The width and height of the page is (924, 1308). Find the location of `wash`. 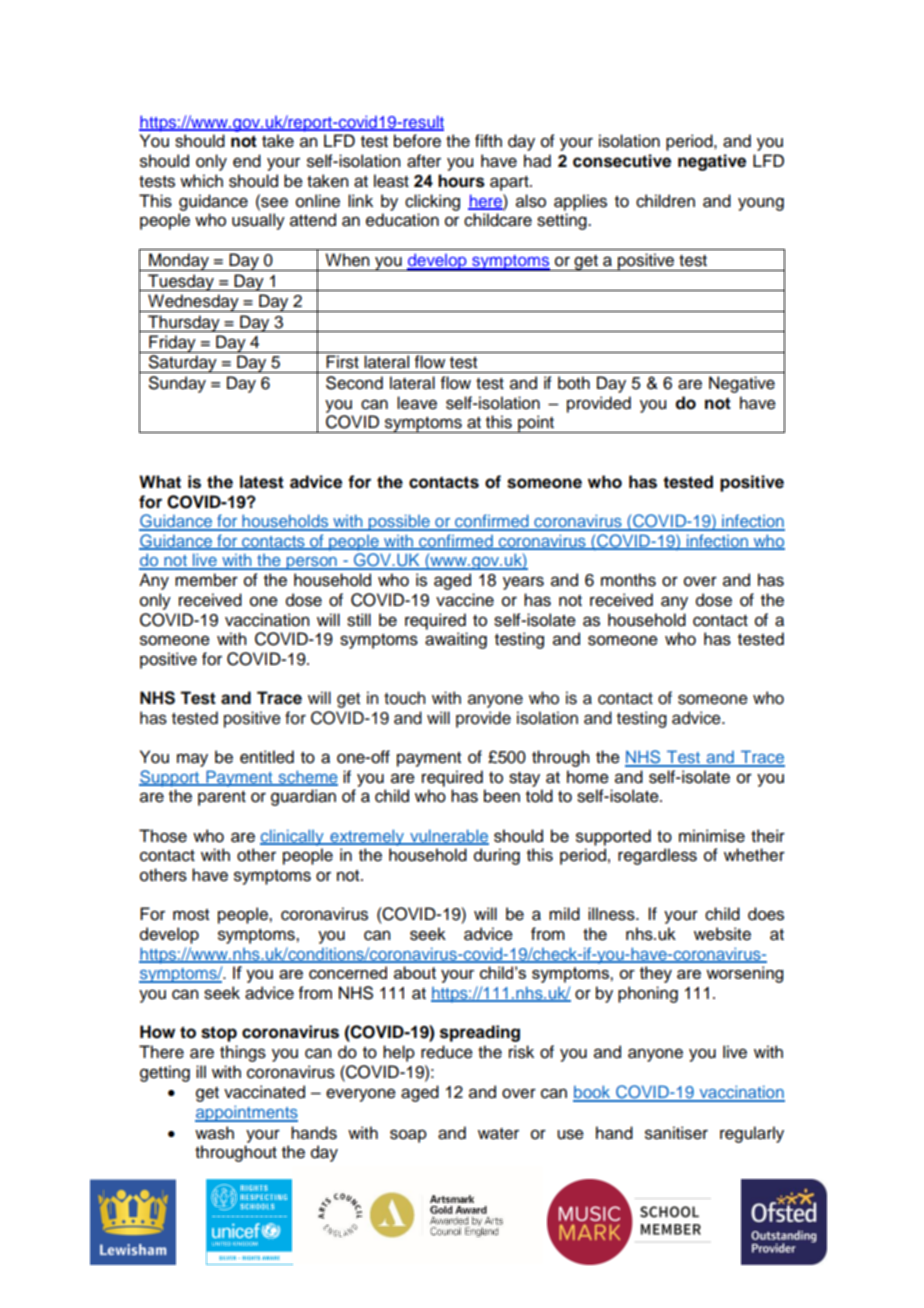

wash is located at coordinates (214, 1133).
